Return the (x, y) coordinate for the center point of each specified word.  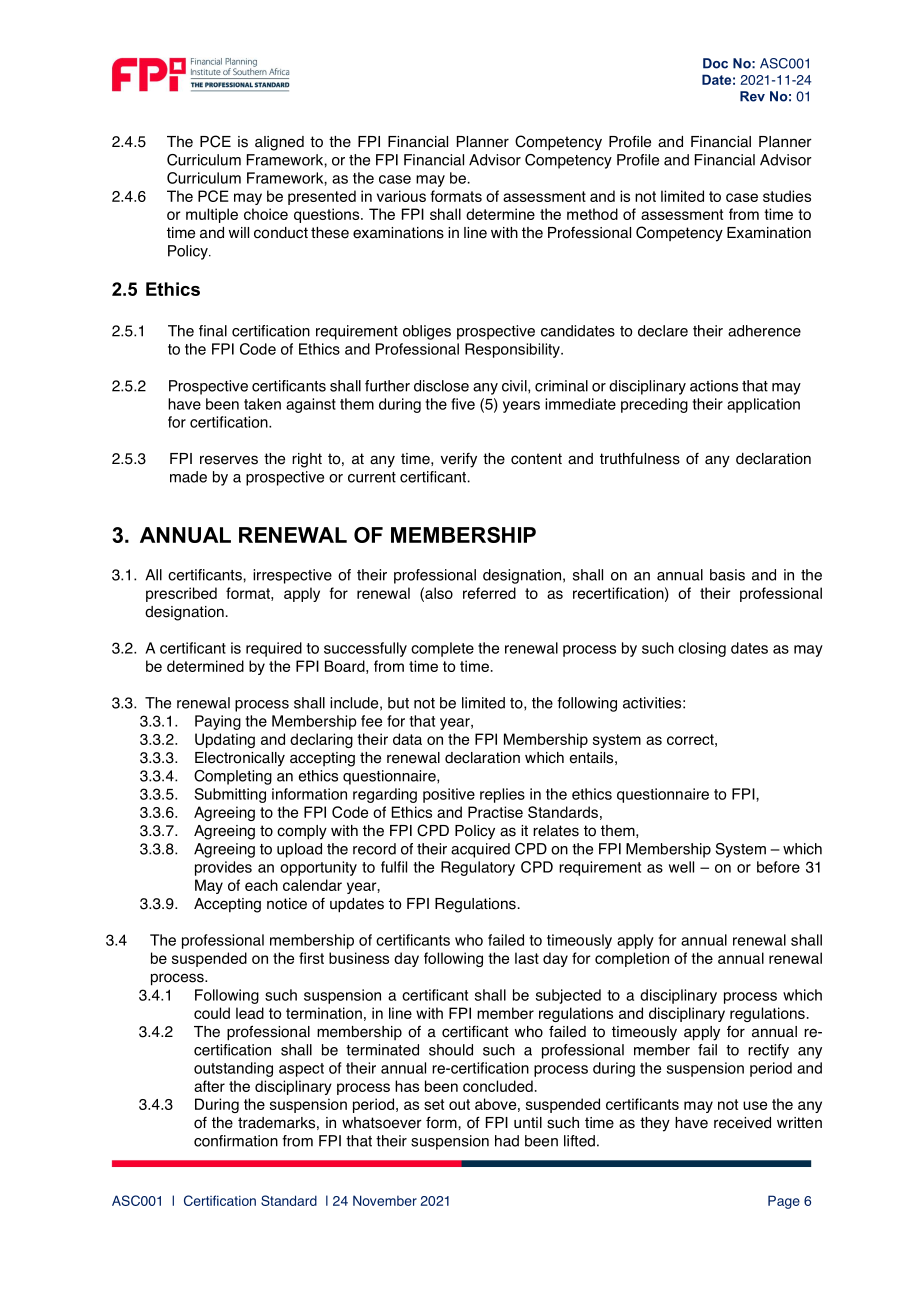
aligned (279, 143)
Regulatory (478, 868)
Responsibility (513, 350)
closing (702, 649)
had (507, 1141)
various (401, 196)
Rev (752, 96)
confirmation (236, 1141)
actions (714, 386)
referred (489, 593)
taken (262, 404)
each (261, 885)
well (681, 867)
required (274, 649)
